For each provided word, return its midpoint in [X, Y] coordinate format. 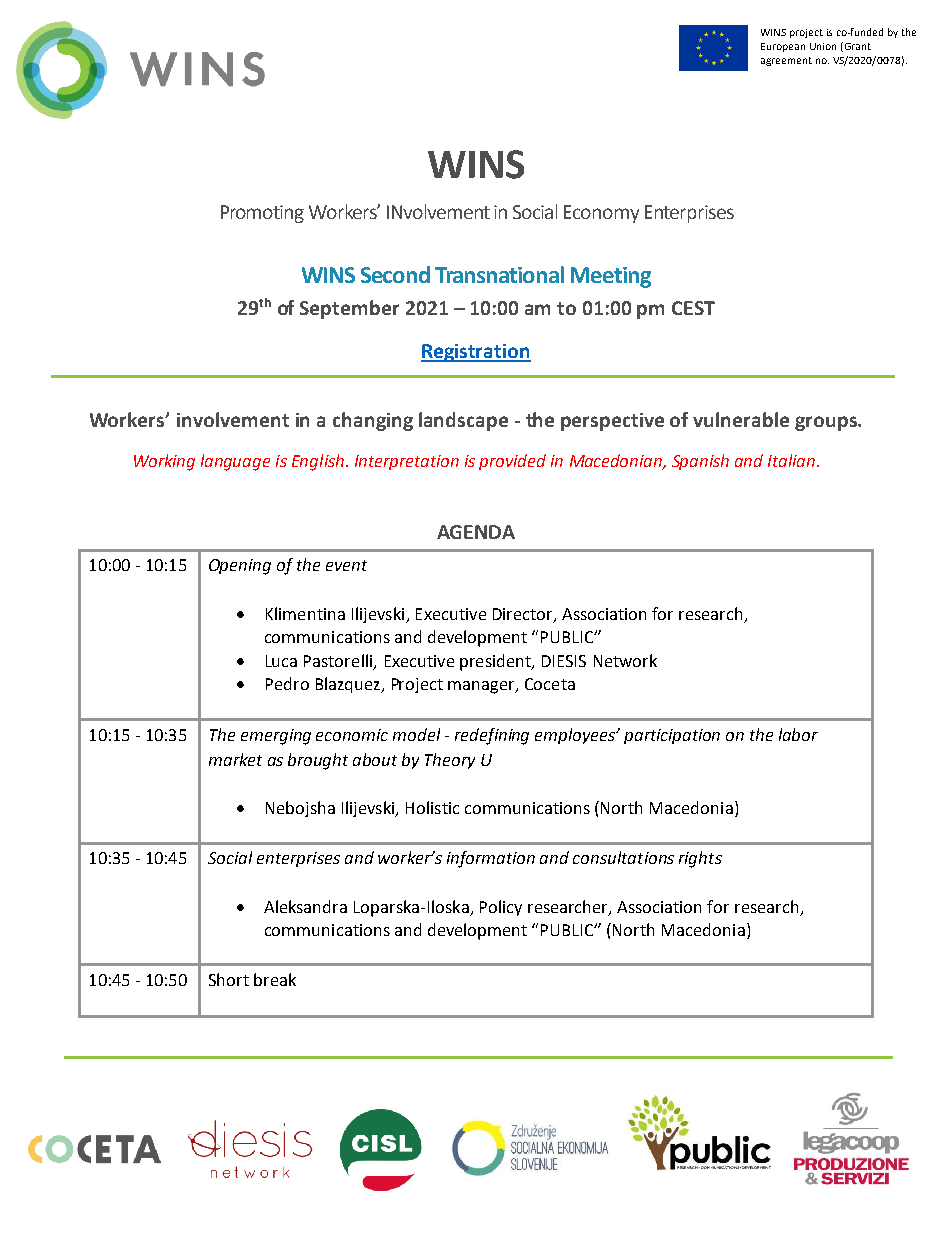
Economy [601, 214]
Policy [501, 908]
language [235, 462]
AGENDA [476, 532]
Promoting [262, 214]
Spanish [700, 462]
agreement [786, 61]
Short [229, 979]
